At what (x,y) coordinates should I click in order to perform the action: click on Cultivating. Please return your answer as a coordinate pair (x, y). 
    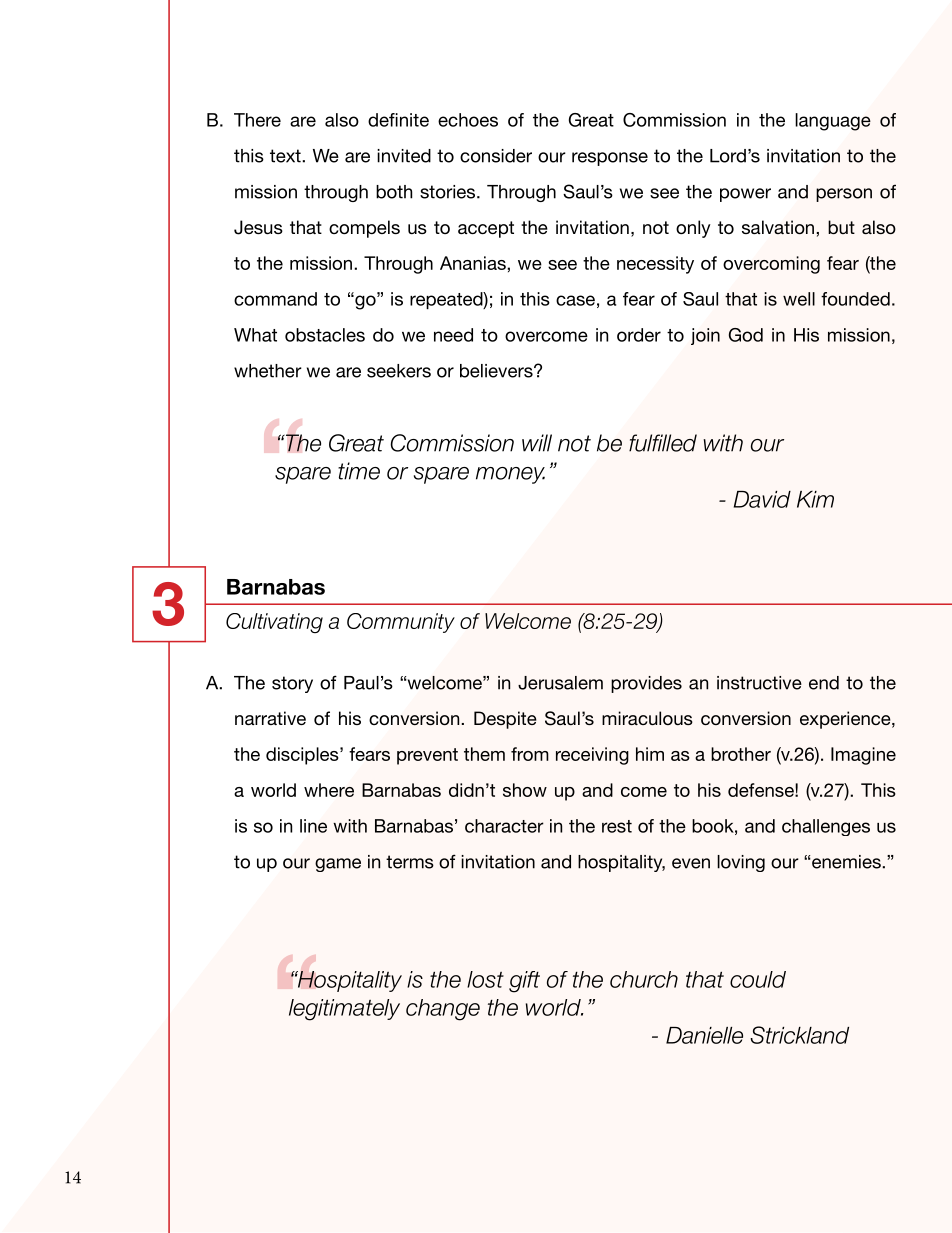
    Looking at the image, I should click on (274, 623).
